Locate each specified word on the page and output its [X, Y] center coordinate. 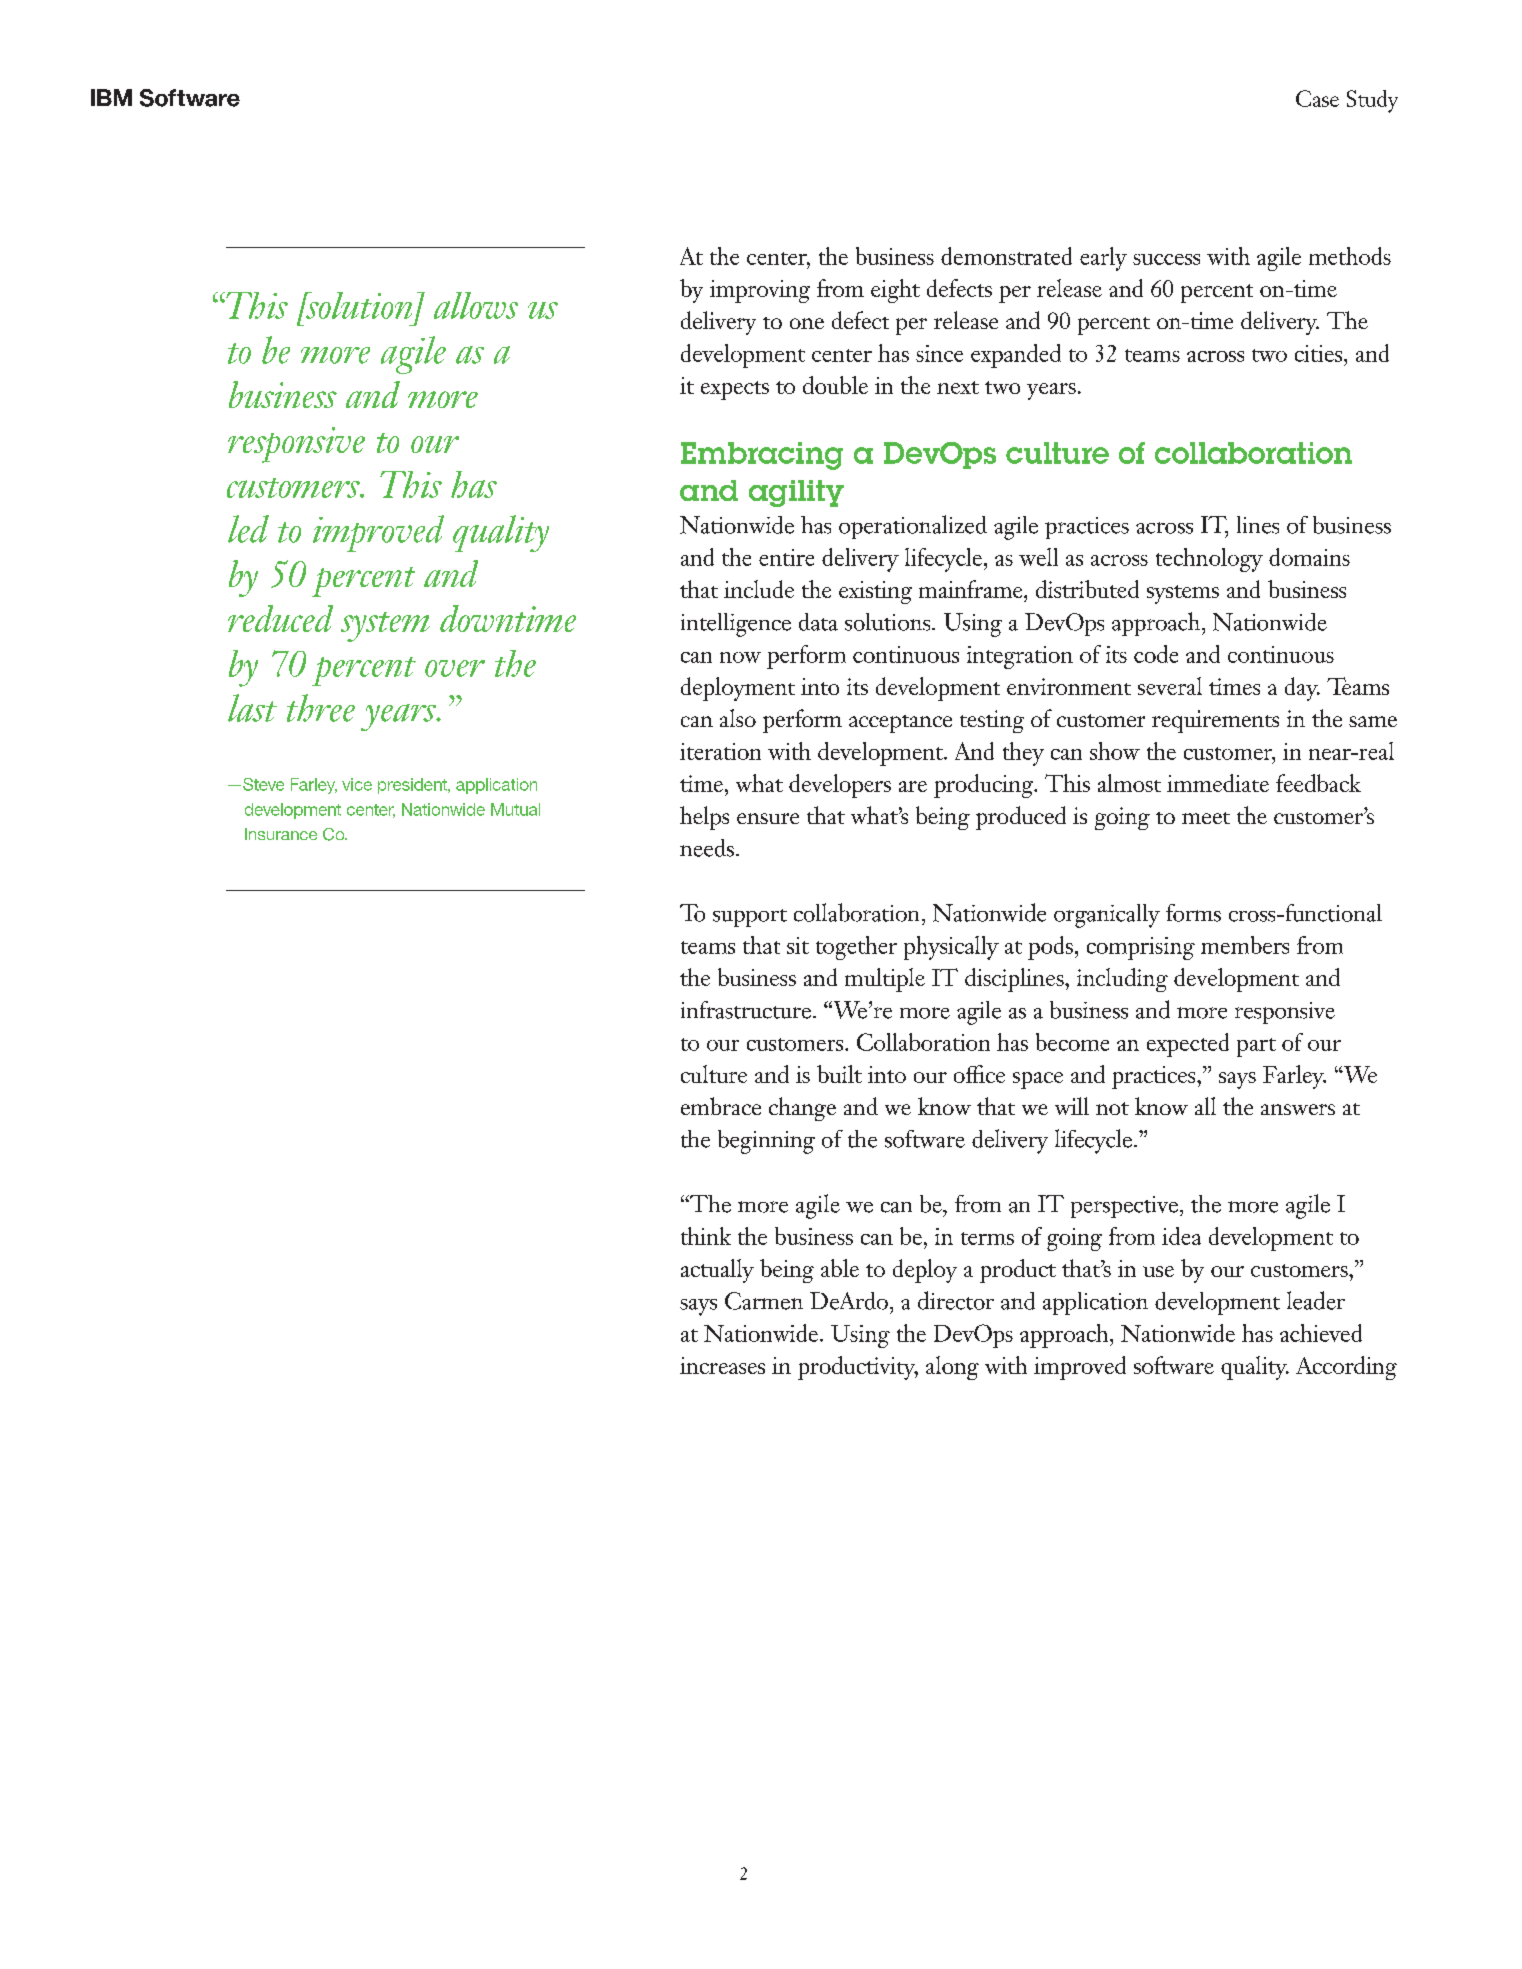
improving [760, 291]
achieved [1321, 1333]
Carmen [764, 1301]
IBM [111, 97]
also [738, 718]
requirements [1215, 721]
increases [722, 1365]
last [252, 708]
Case [1317, 98]
